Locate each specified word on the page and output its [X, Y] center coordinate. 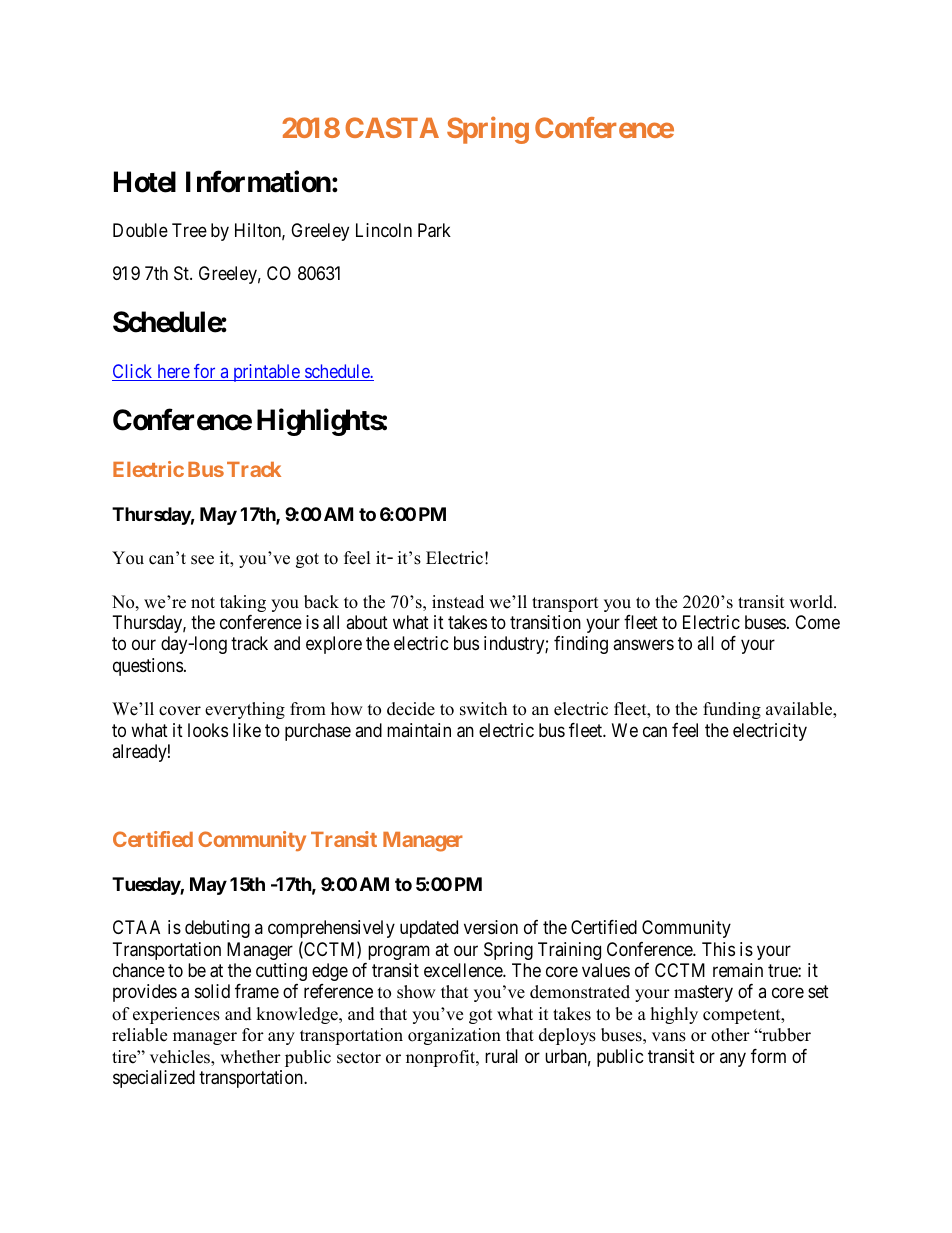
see [202, 560]
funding [732, 710]
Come [817, 622]
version [491, 927]
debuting [217, 929]
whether [250, 1057]
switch [483, 709]
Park [434, 230]
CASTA [392, 127]
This [718, 949]
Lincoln [384, 230]
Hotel [145, 182]
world [812, 602]
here [173, 372]
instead [458, 602]
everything [245, 710]
